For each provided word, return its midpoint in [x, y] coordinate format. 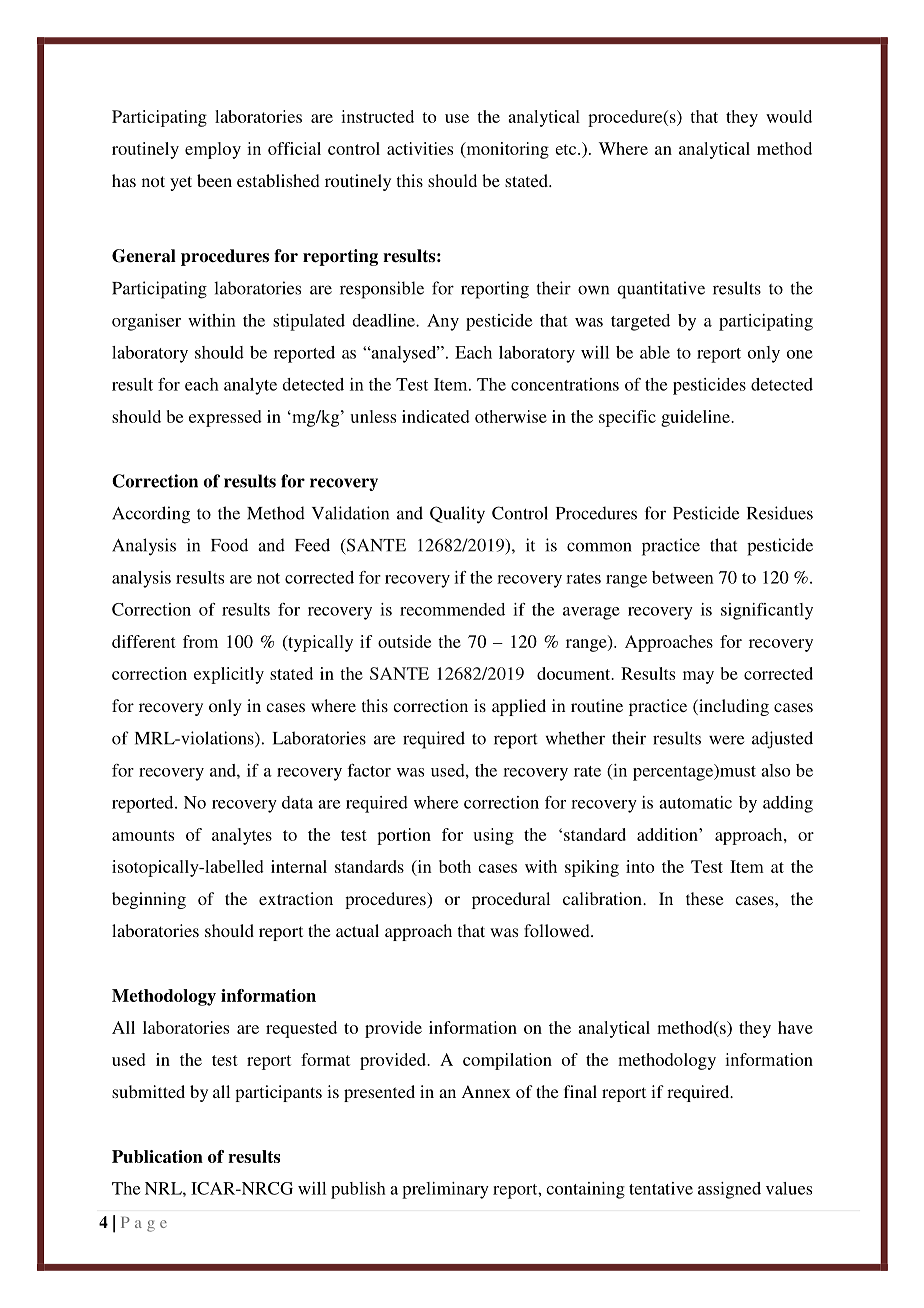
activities [420, 148]
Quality [457, 515]
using [493, 836]
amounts [143, 835]
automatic [695, 802]
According [151, 515]
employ [213, 150]
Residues [780, 513]
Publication [157, 1156]
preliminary [445, 1190]
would [789, 116]
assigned [729, 1190]
